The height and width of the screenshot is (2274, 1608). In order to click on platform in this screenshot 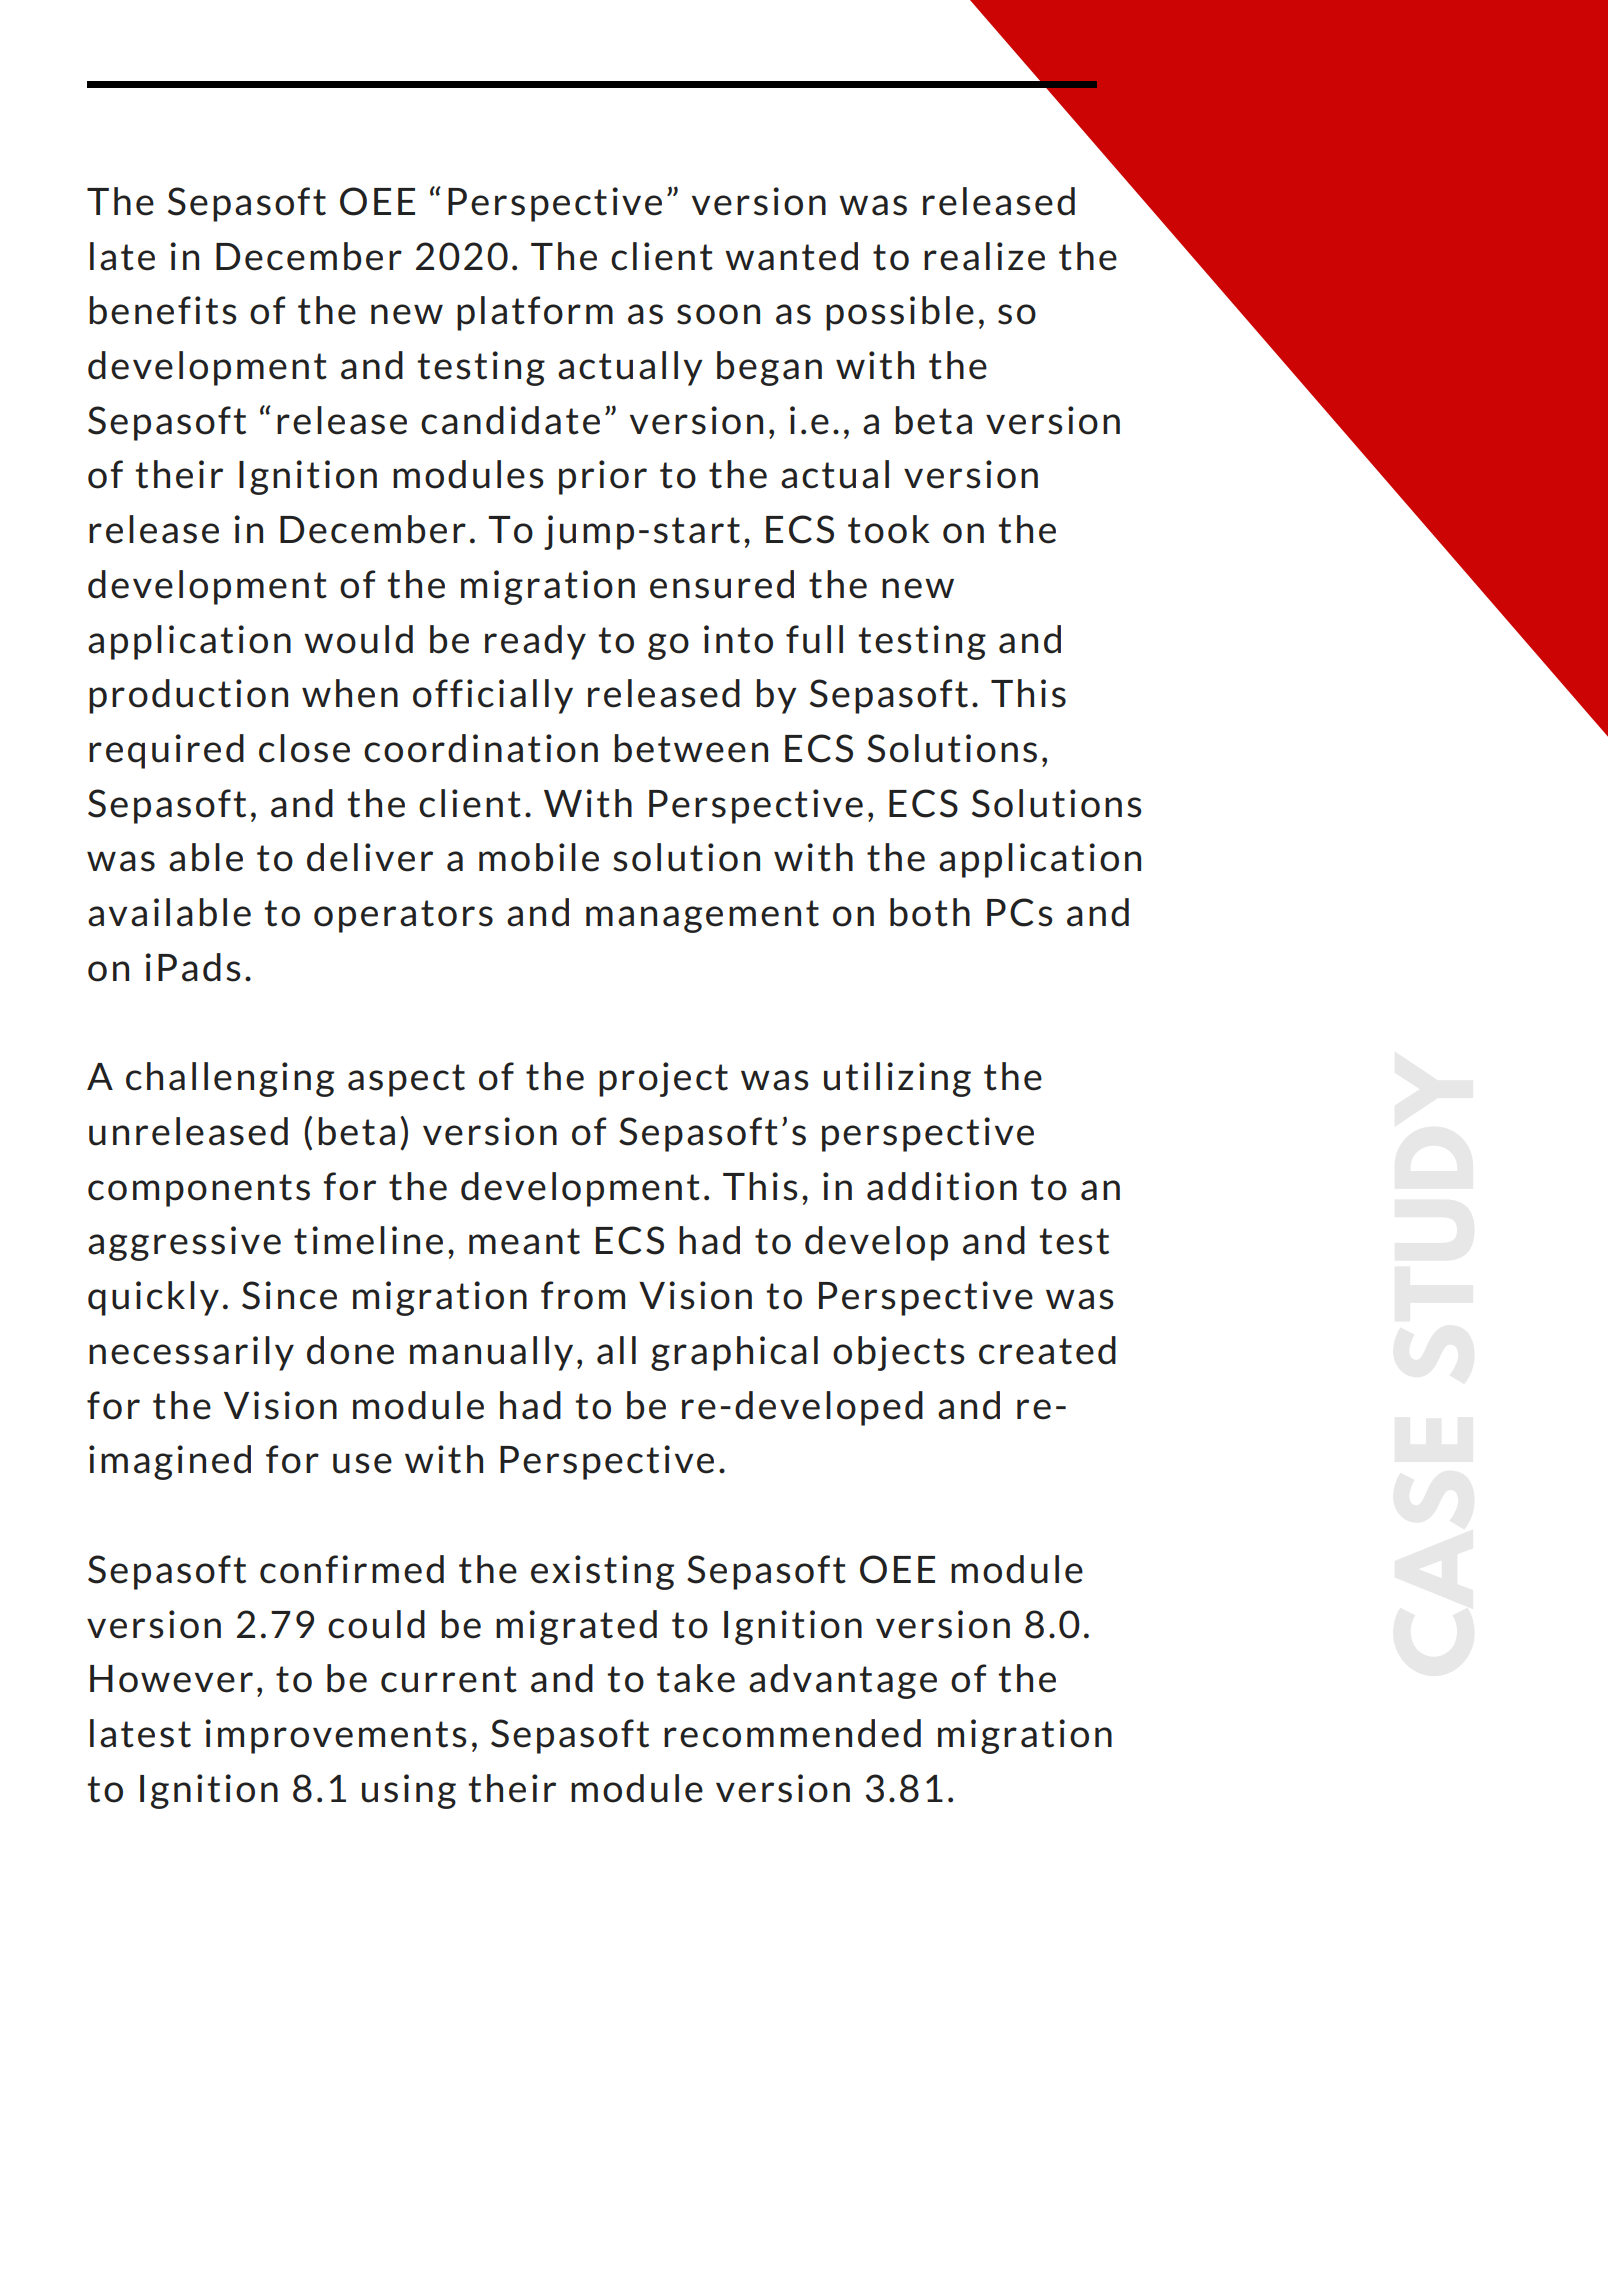, I will do `click(535, 313)`.
